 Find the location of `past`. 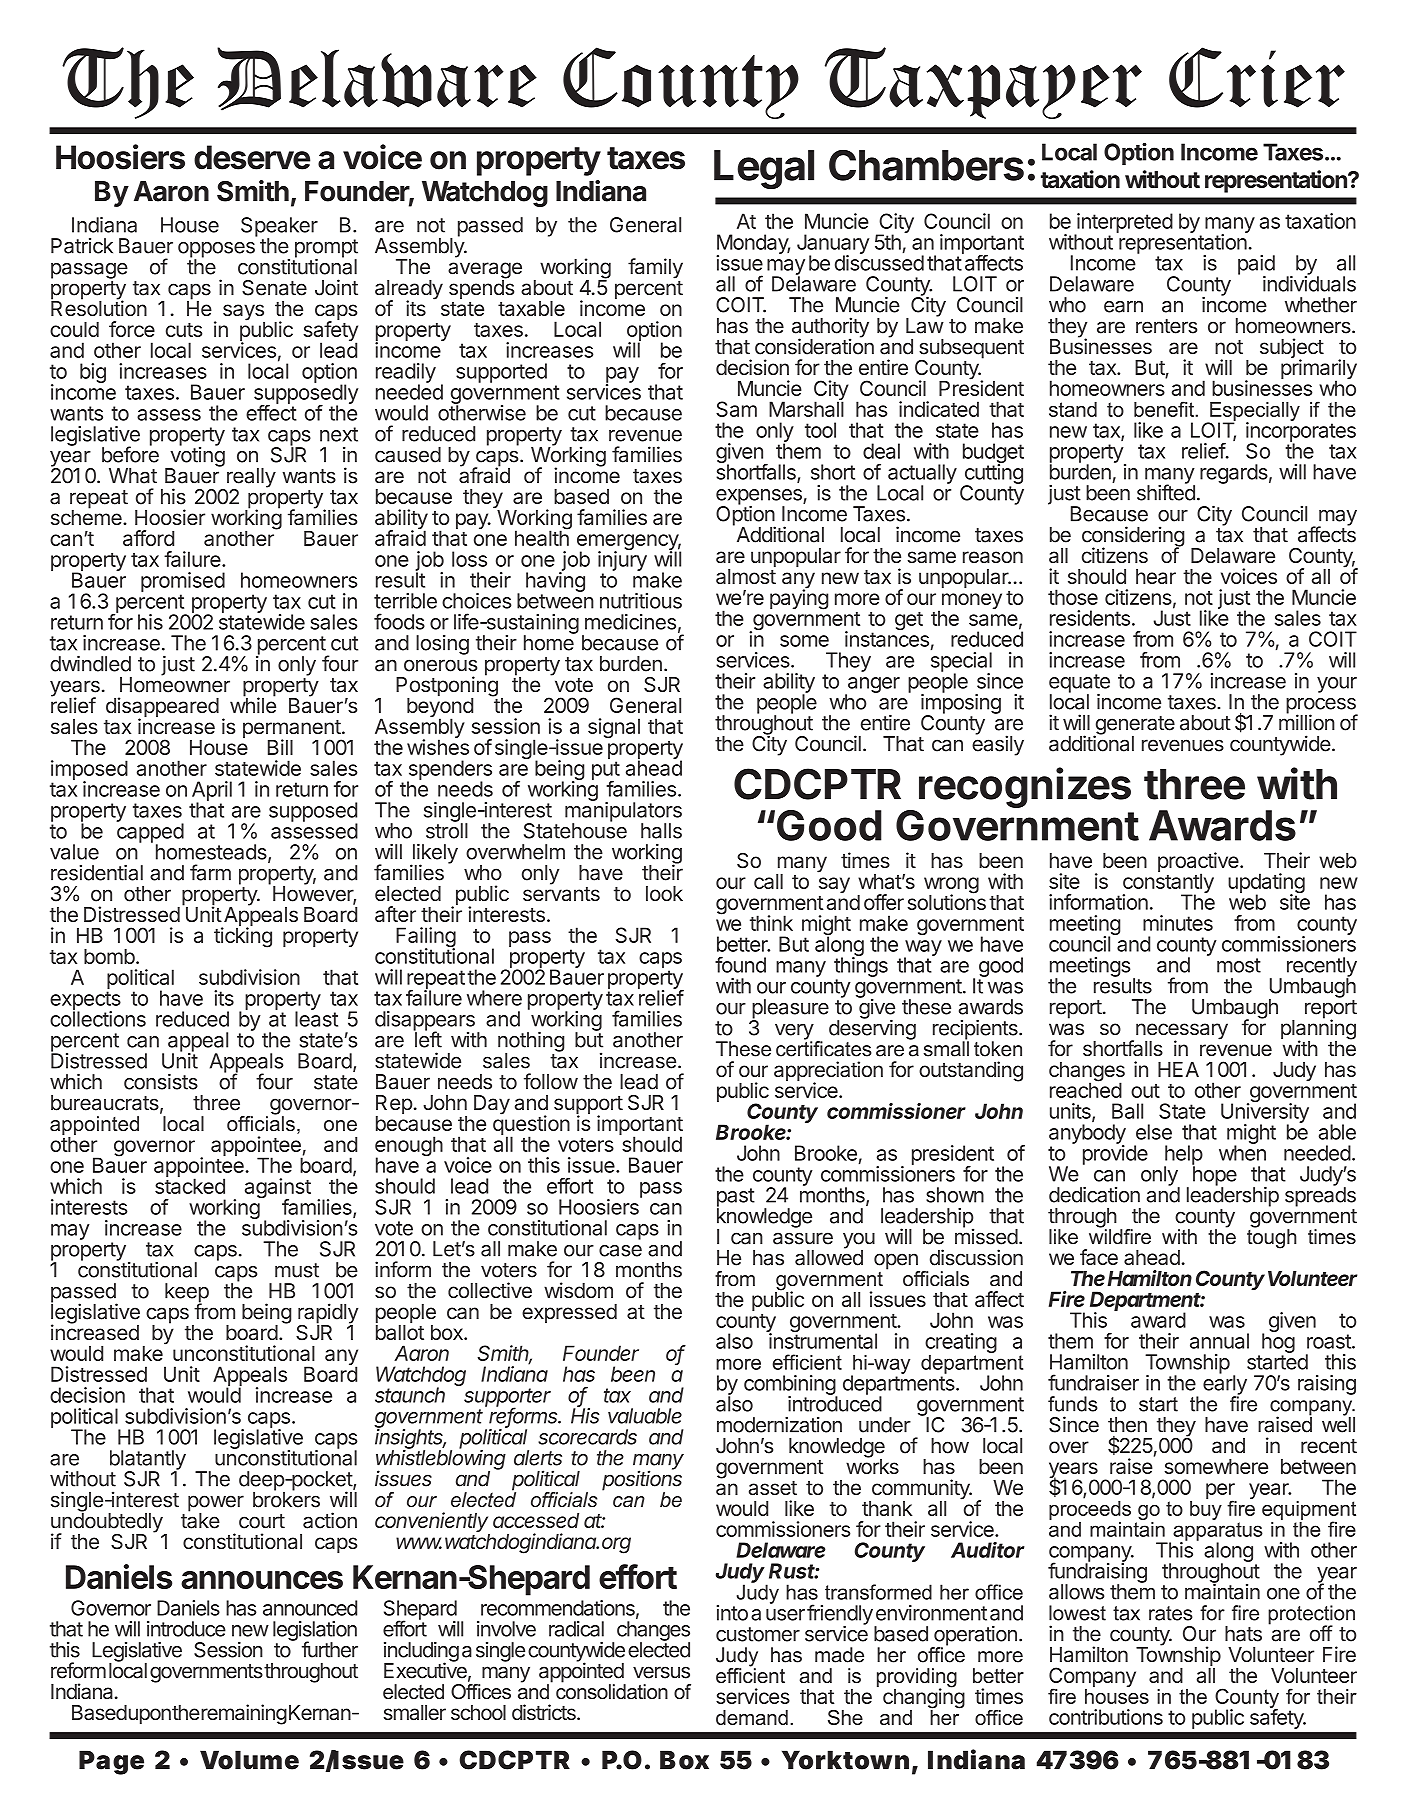

past is located at coordinates (736, 1198).
